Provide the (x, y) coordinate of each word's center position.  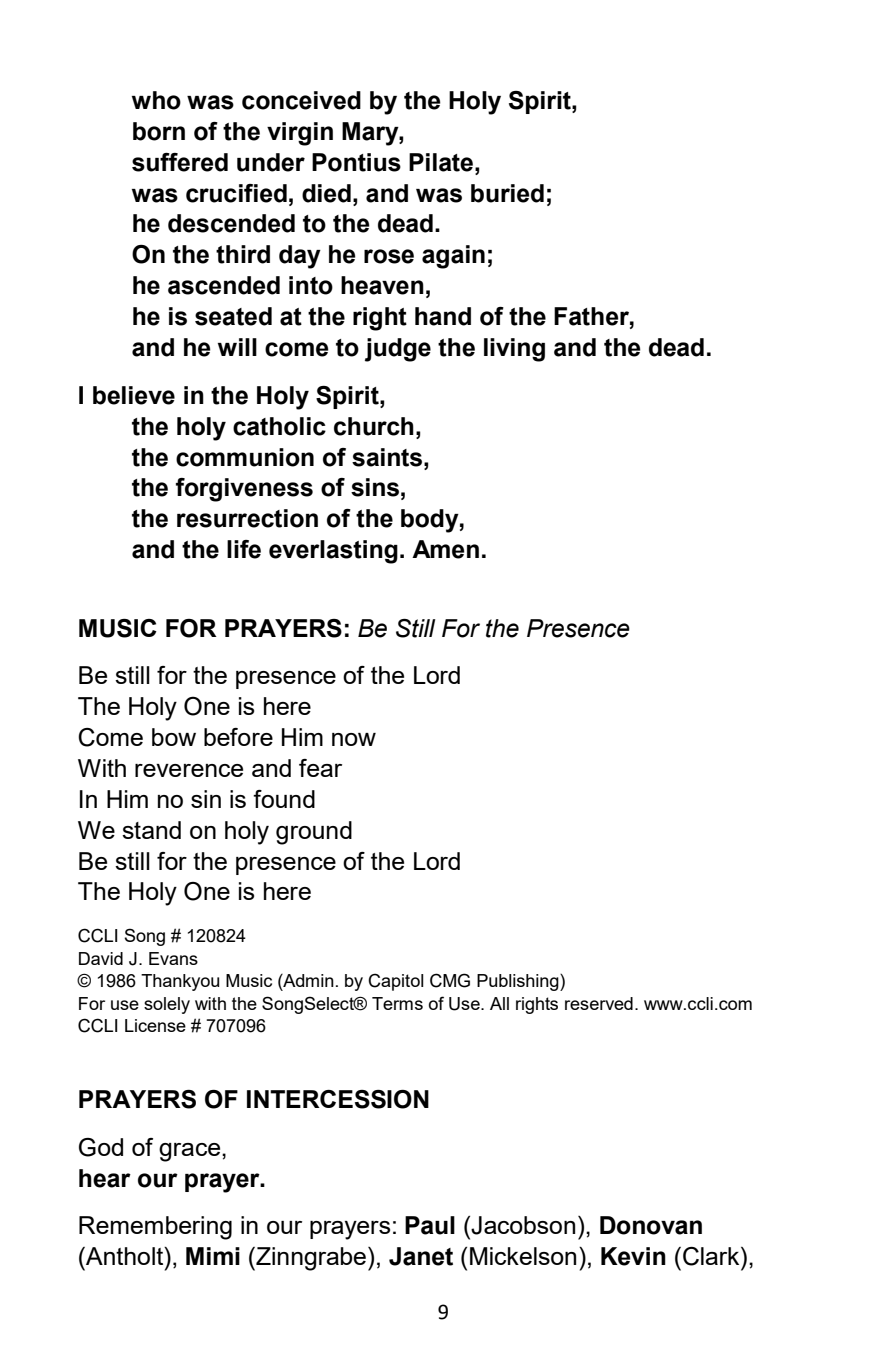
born (159, 131)
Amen (445, 549)
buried (507, 193)
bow (174, 737)
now (354, 739)
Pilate (442, 162)
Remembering (155, 1228)
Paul (430, 1225)
